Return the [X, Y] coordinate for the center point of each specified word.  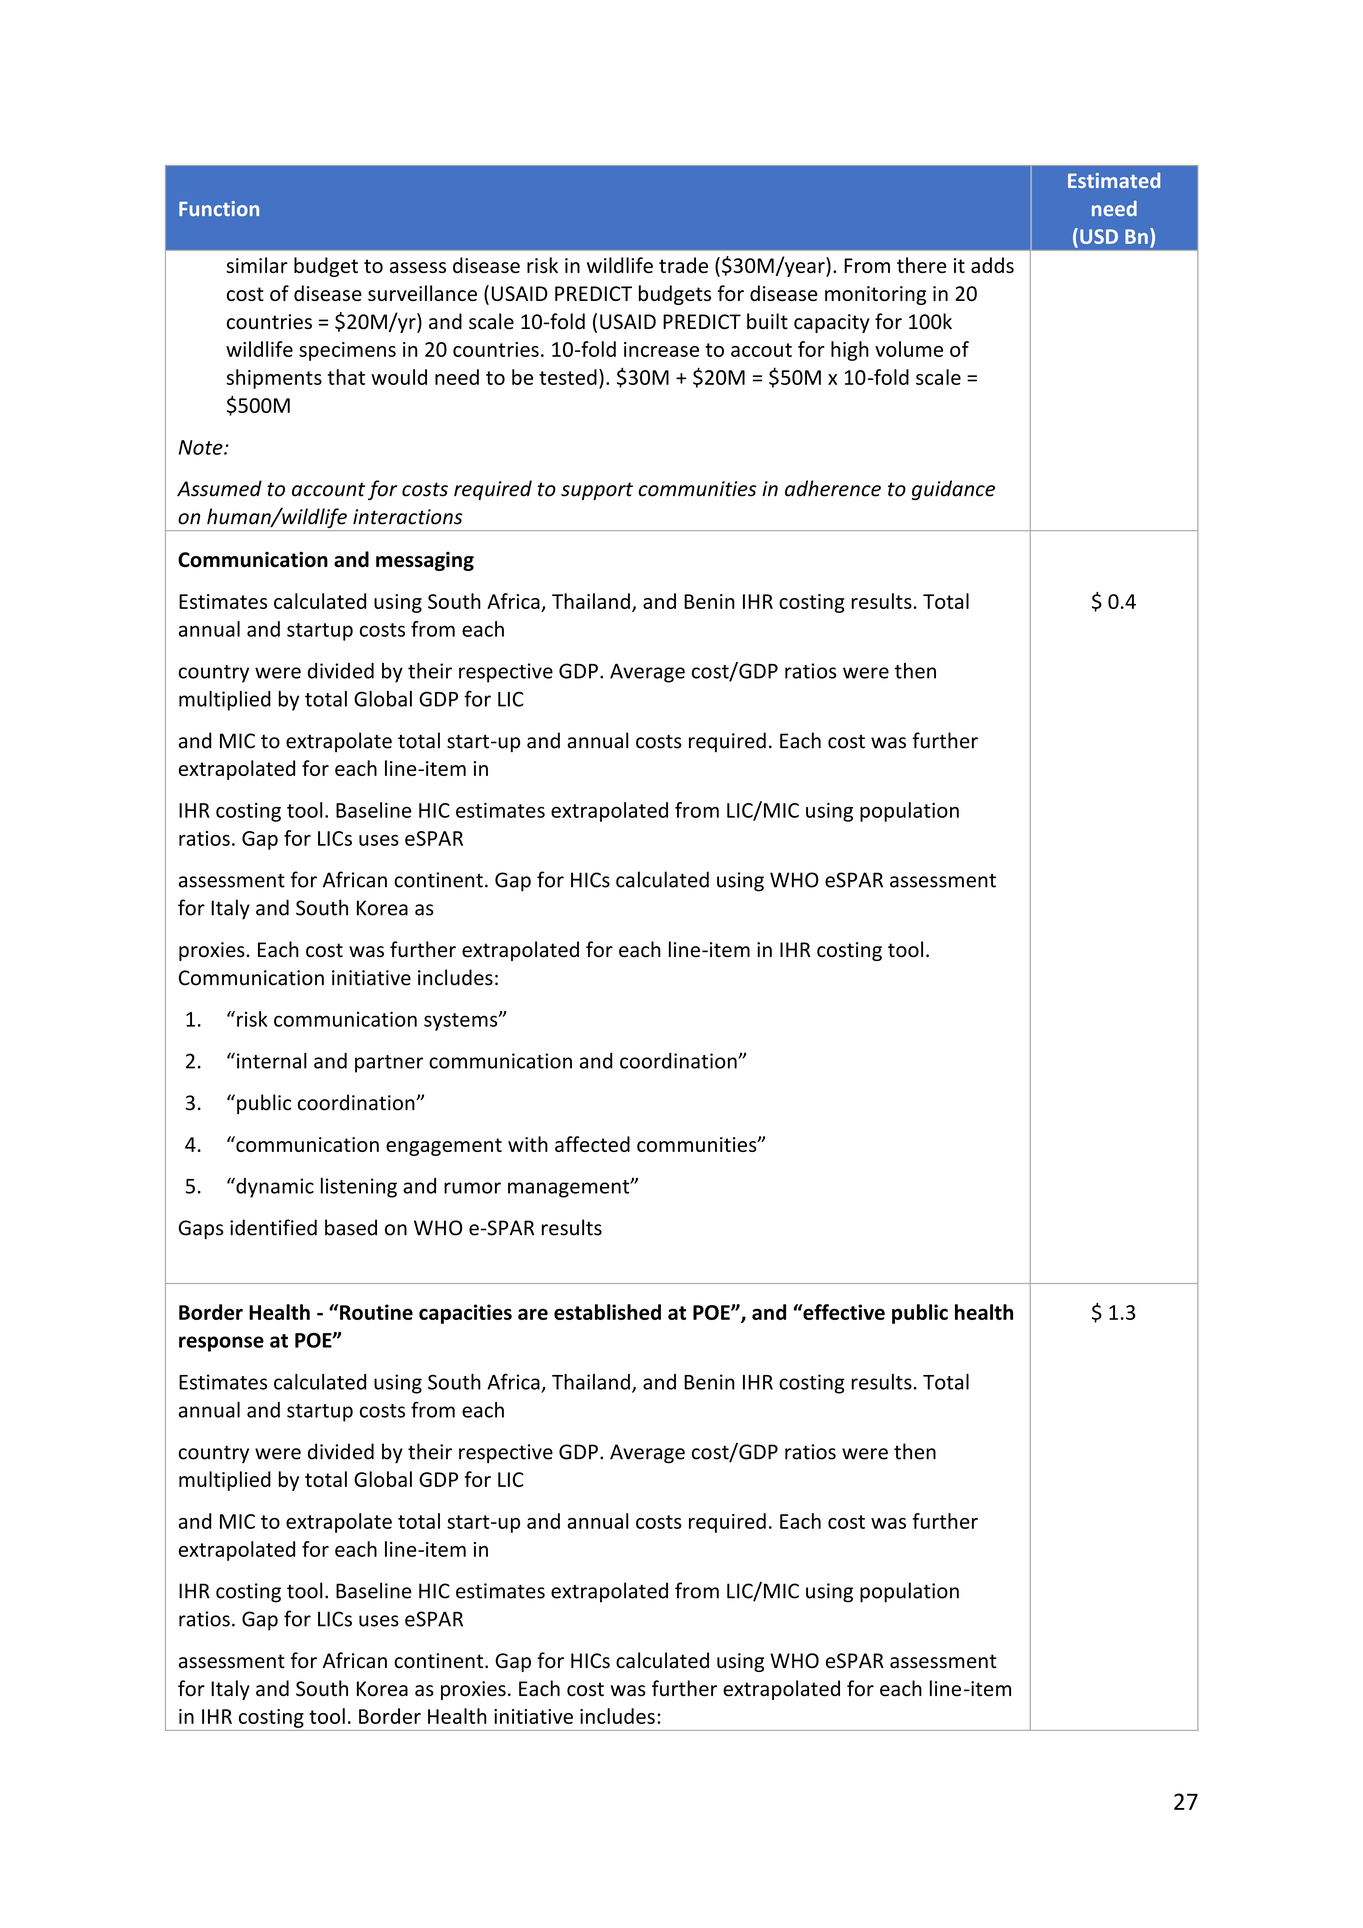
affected [592, 1144]
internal [272, 1060]
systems [462, 1022]
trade [683, 265]
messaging [425, 561]
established [607, 1312]
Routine [376, 1312]
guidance [953, 490]
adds [992, 265]
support [597, 491]
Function [219, 208]
